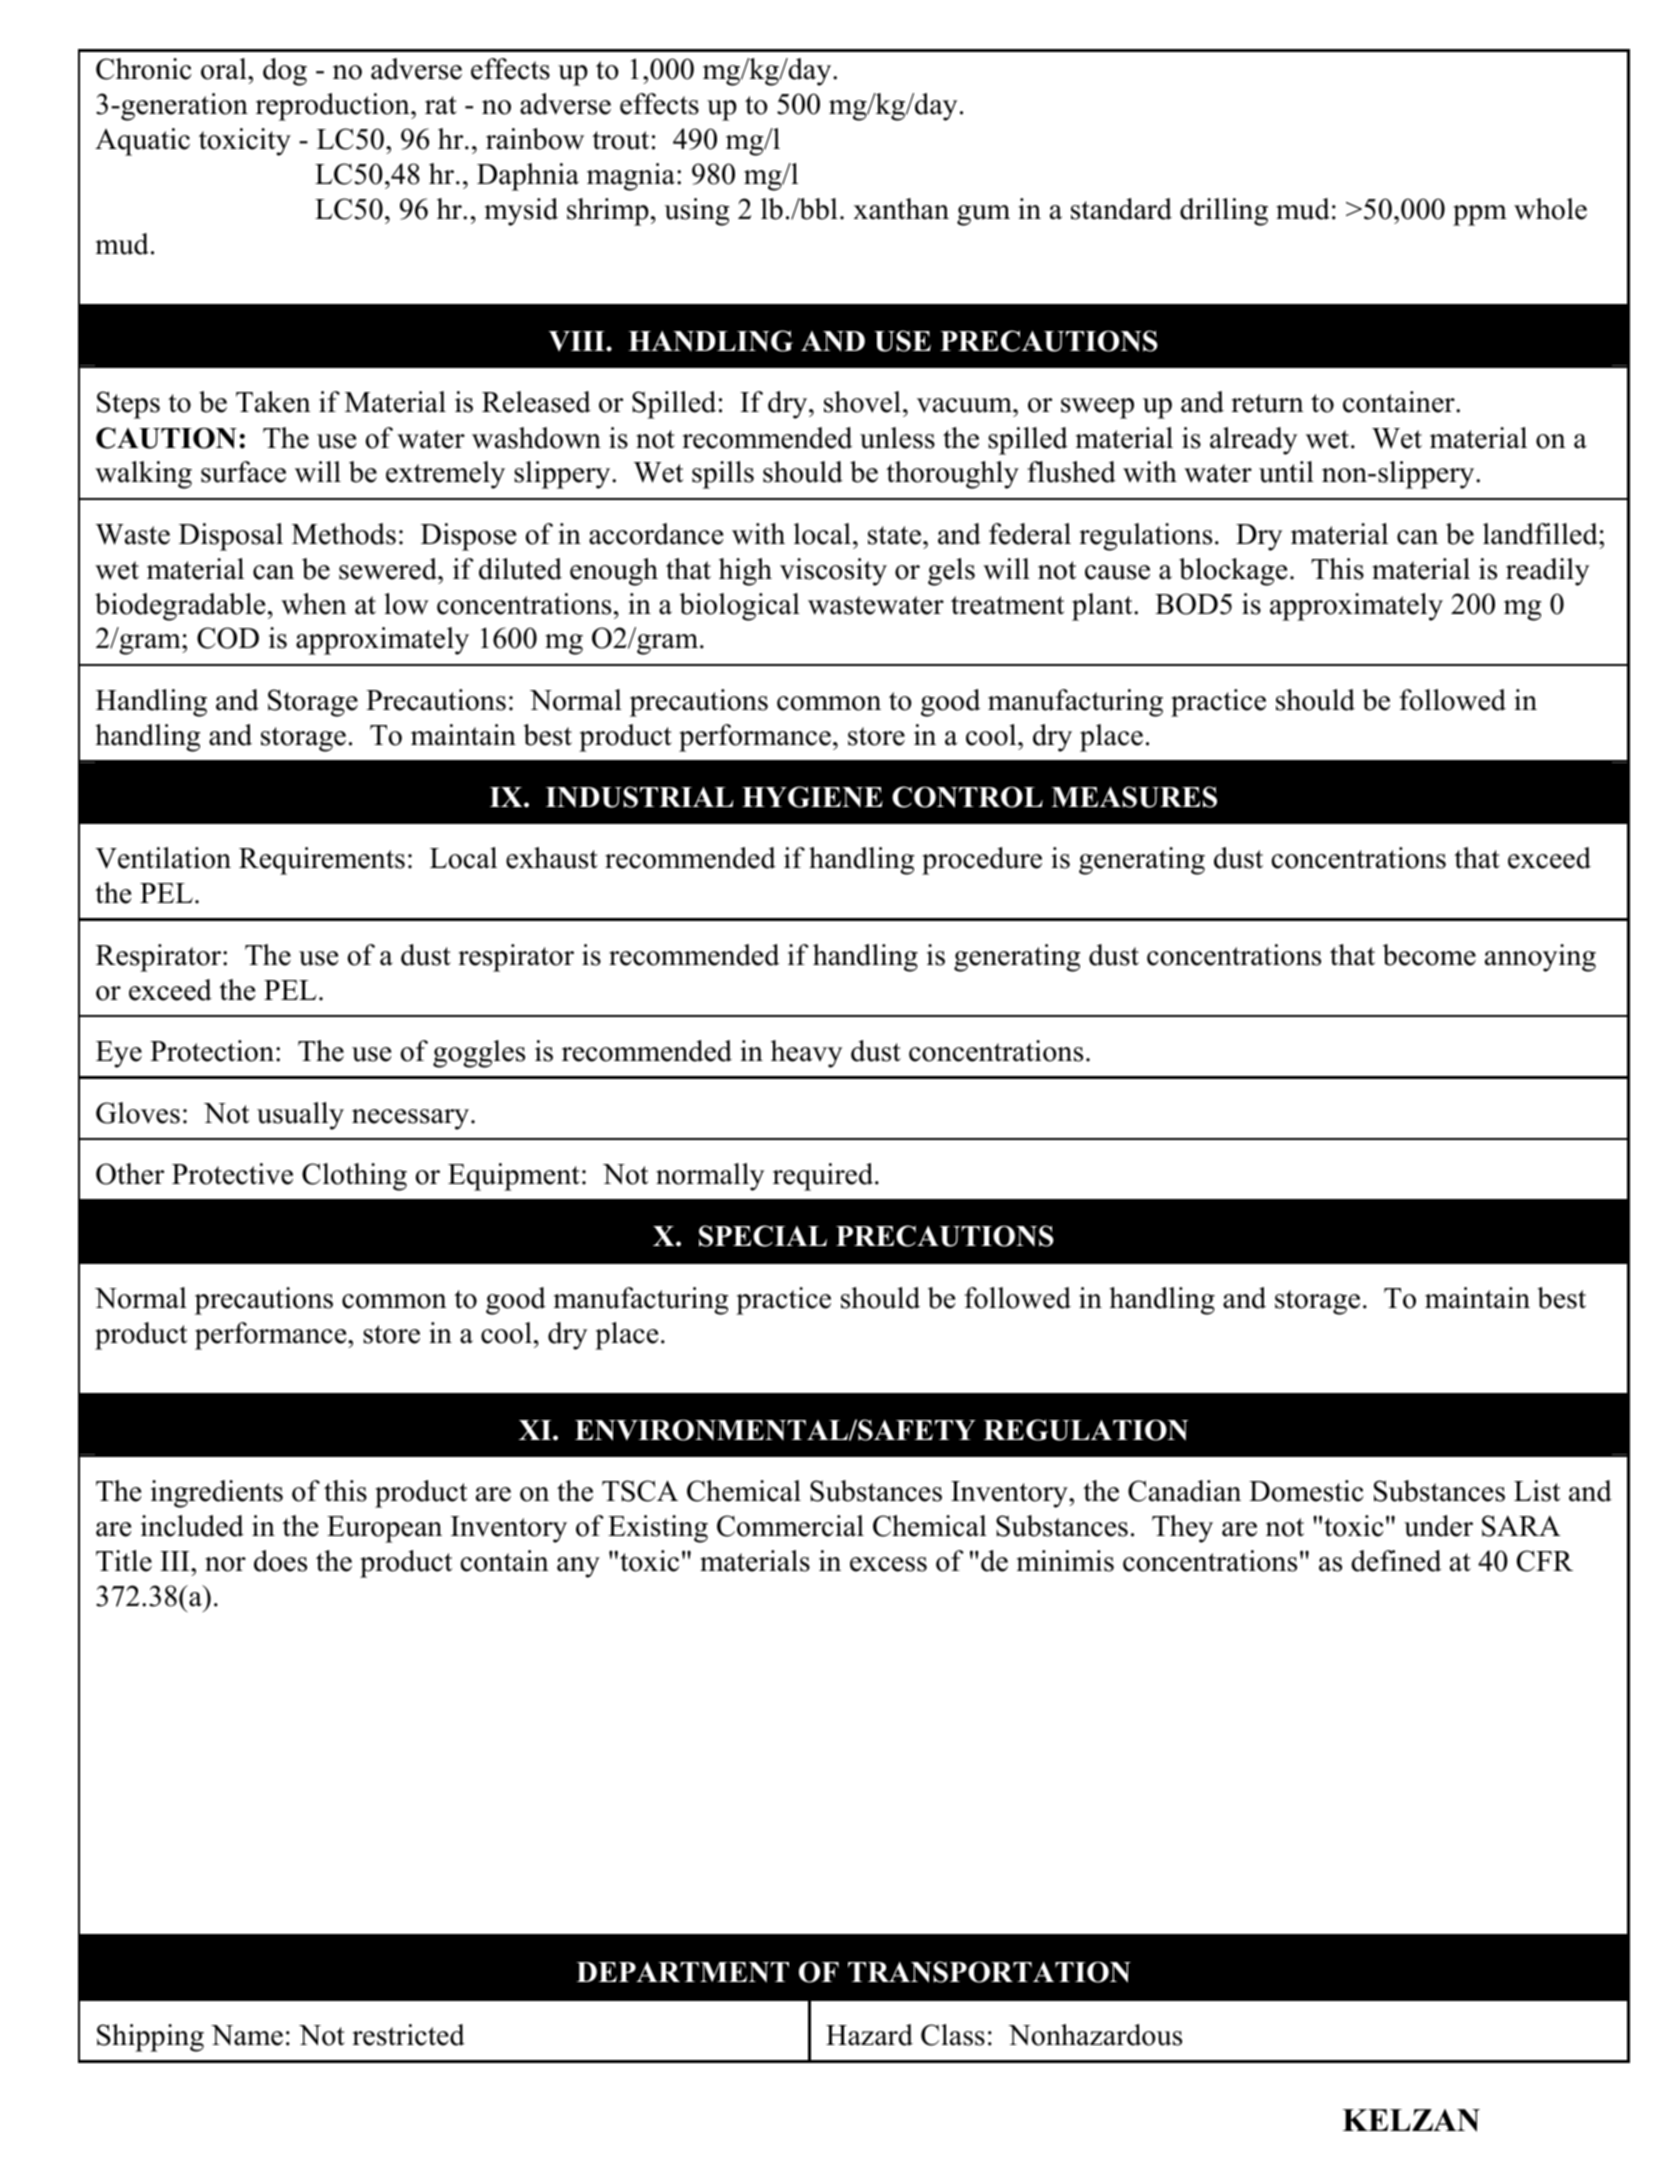 The image size is (1678, 2171). What do you see at coordinates (812, 797) in the screenshot?
I see `HYGIENE` at bounding box center [812, 797].
